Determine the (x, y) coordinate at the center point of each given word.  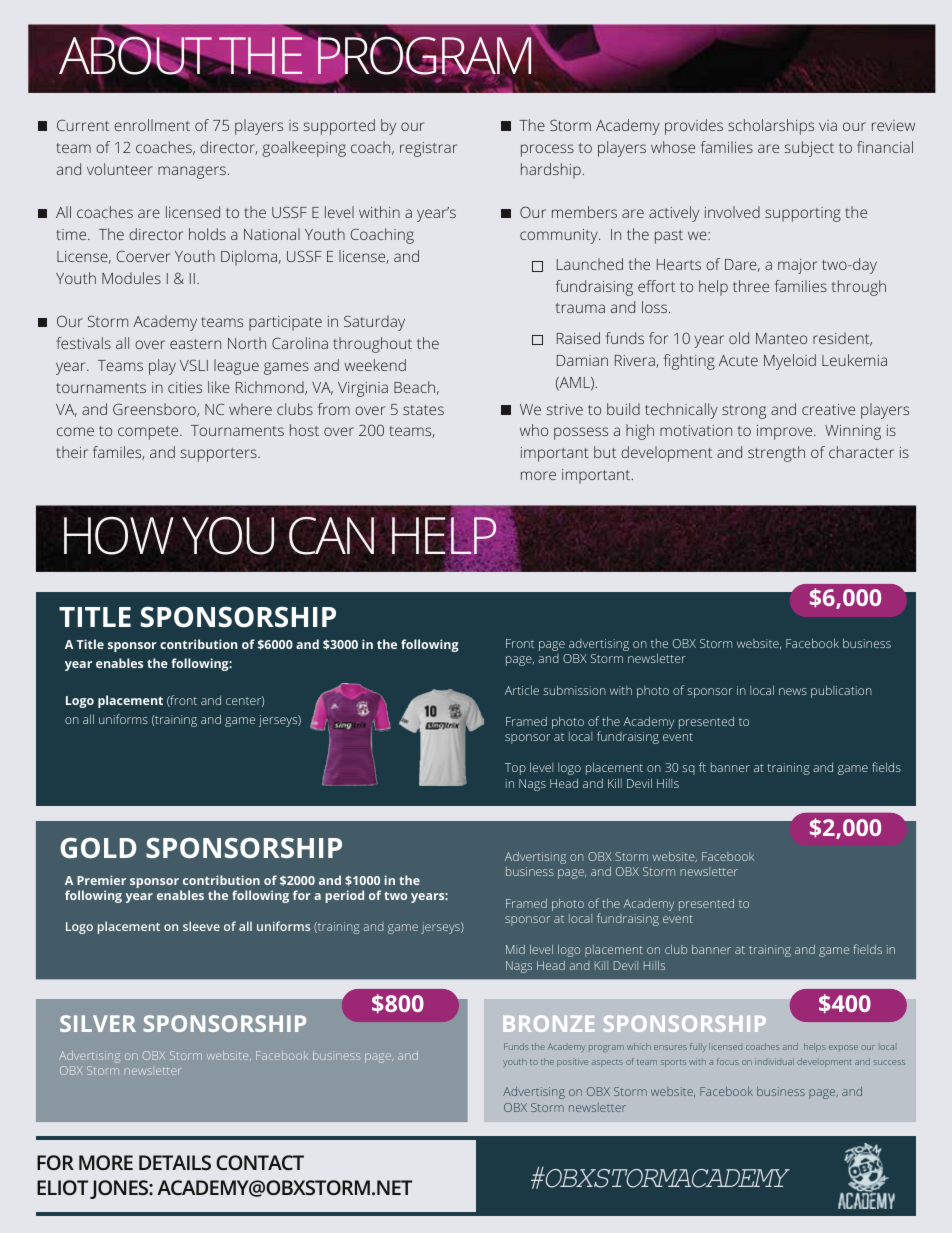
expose (843, 1047)
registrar (428, 149)
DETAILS (175, 1162)
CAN (331, 536)
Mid (515, 949)
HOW (119, 535)
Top (515, 769)
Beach (414, 387)
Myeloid (790, 362)
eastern (195, 344)
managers (192, 172)
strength (776, 454)
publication (841, 691)
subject (809, 149)
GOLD (98, 848)
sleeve (201, 926)
